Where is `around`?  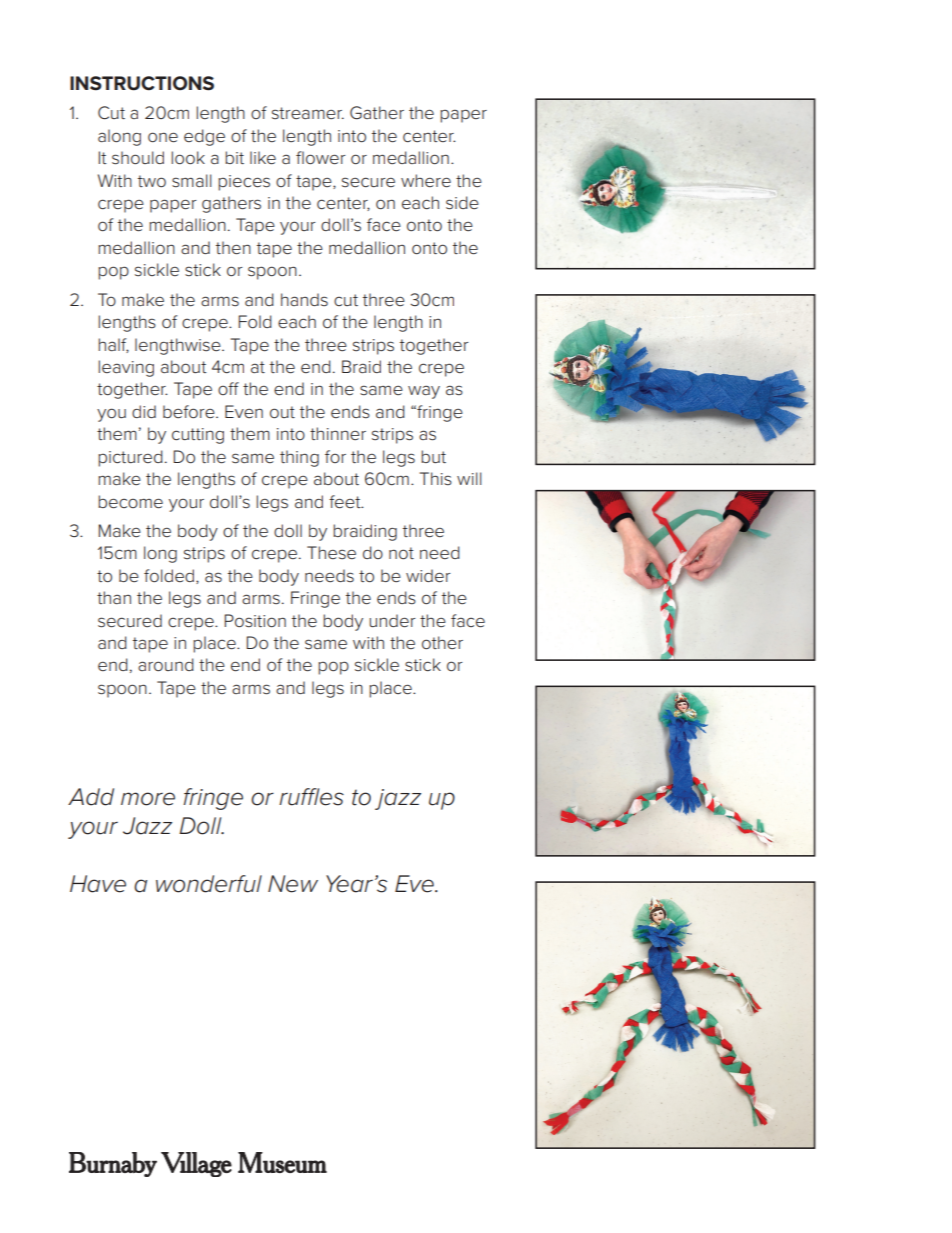
around is located at coordinates (166, 664).
